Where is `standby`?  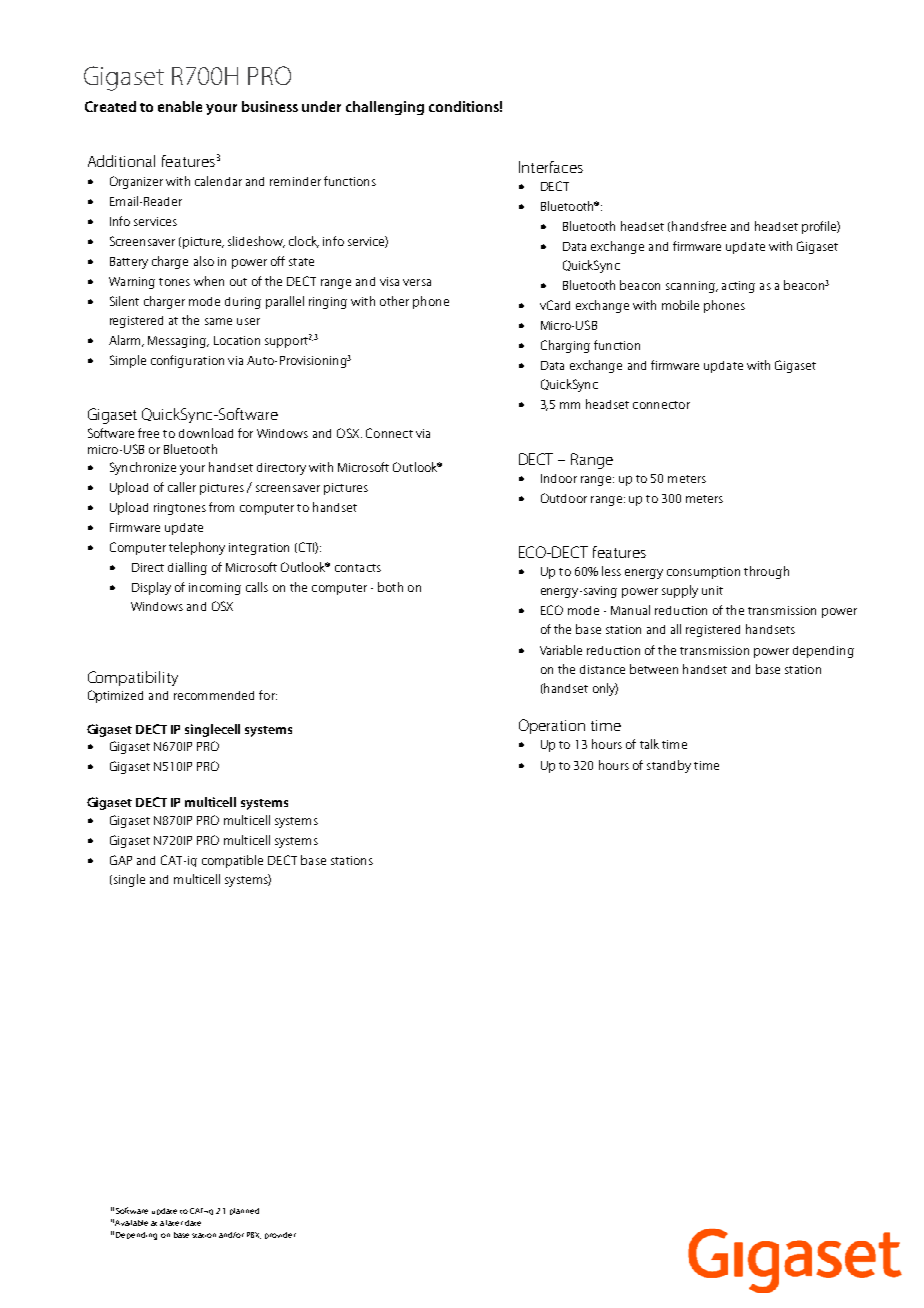
standby is located at coordinates (669, 766).
